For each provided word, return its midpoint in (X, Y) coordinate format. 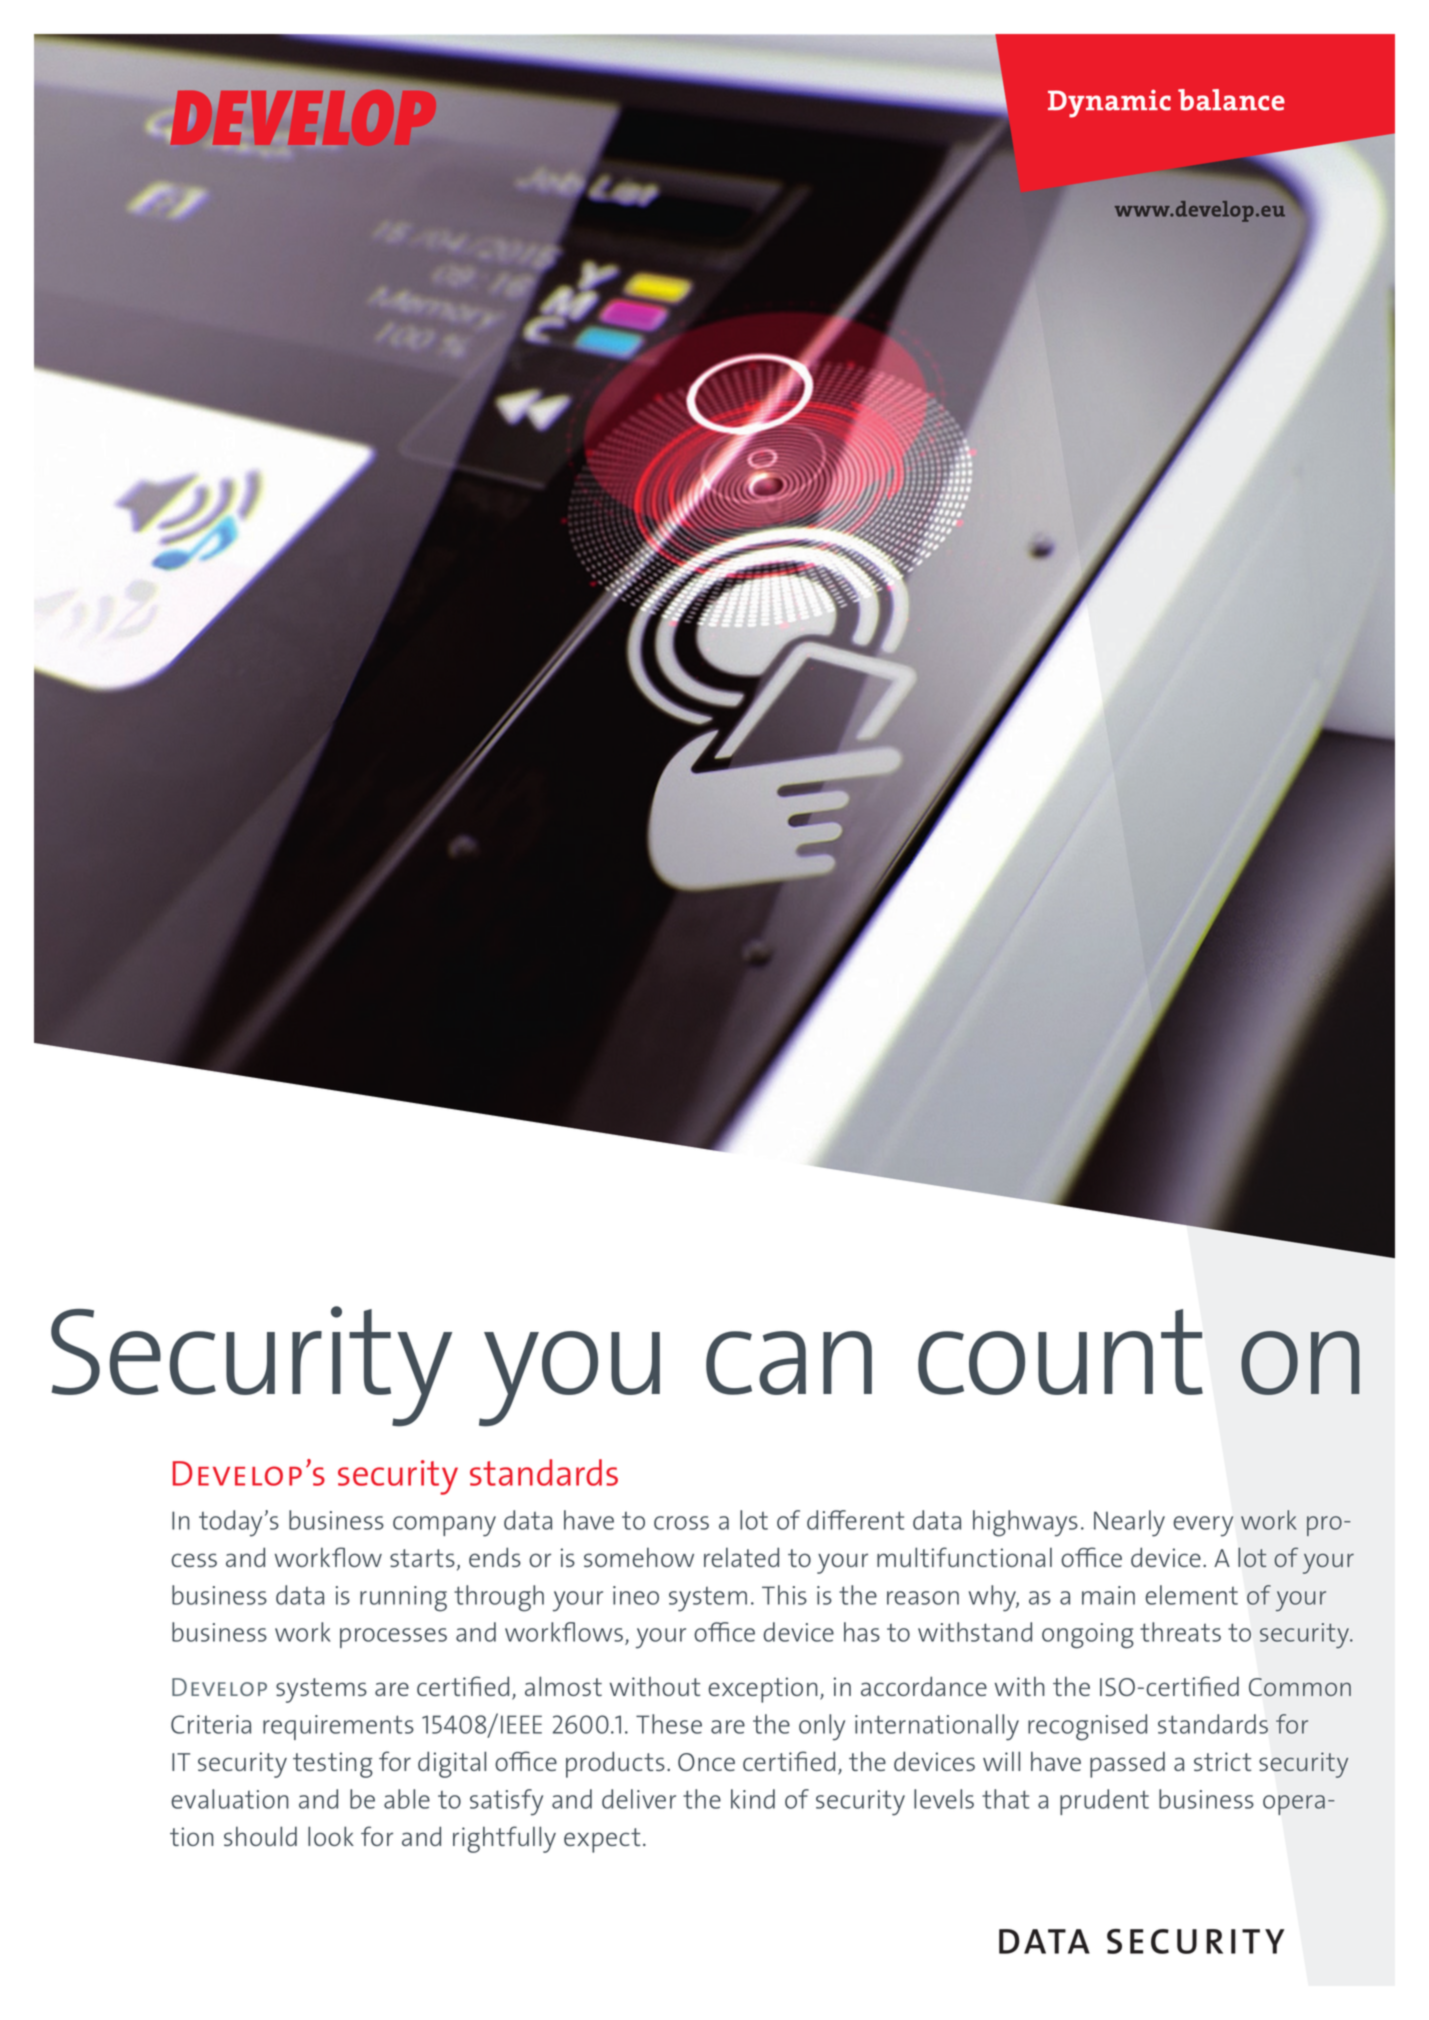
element (1191, 1595)
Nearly (1129, 1523)
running (403, 1599)
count (1060, 1352)
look (331, 1836)
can (789, 1363)
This (784, 1595)
